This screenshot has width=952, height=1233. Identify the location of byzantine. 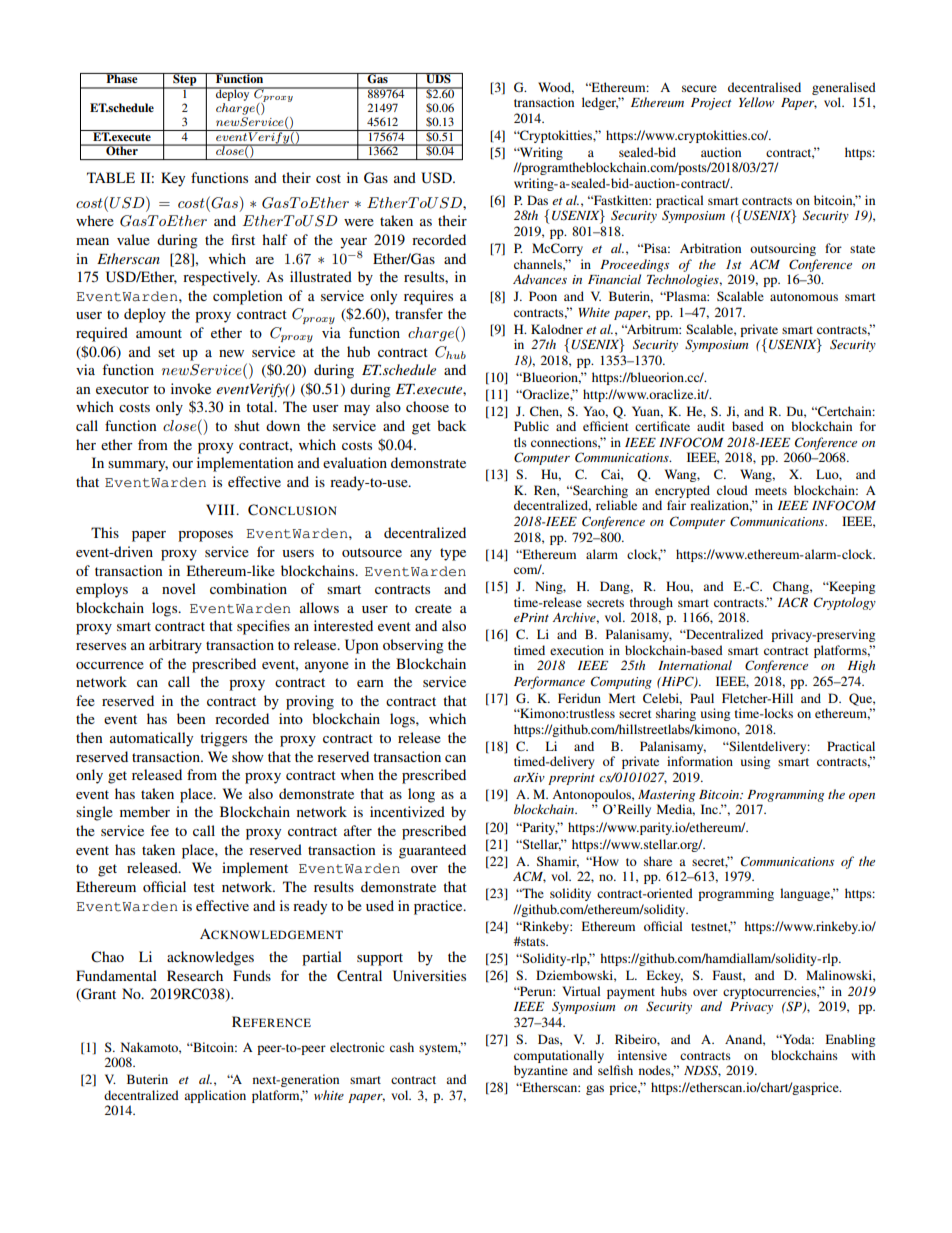
(541, 1071).
